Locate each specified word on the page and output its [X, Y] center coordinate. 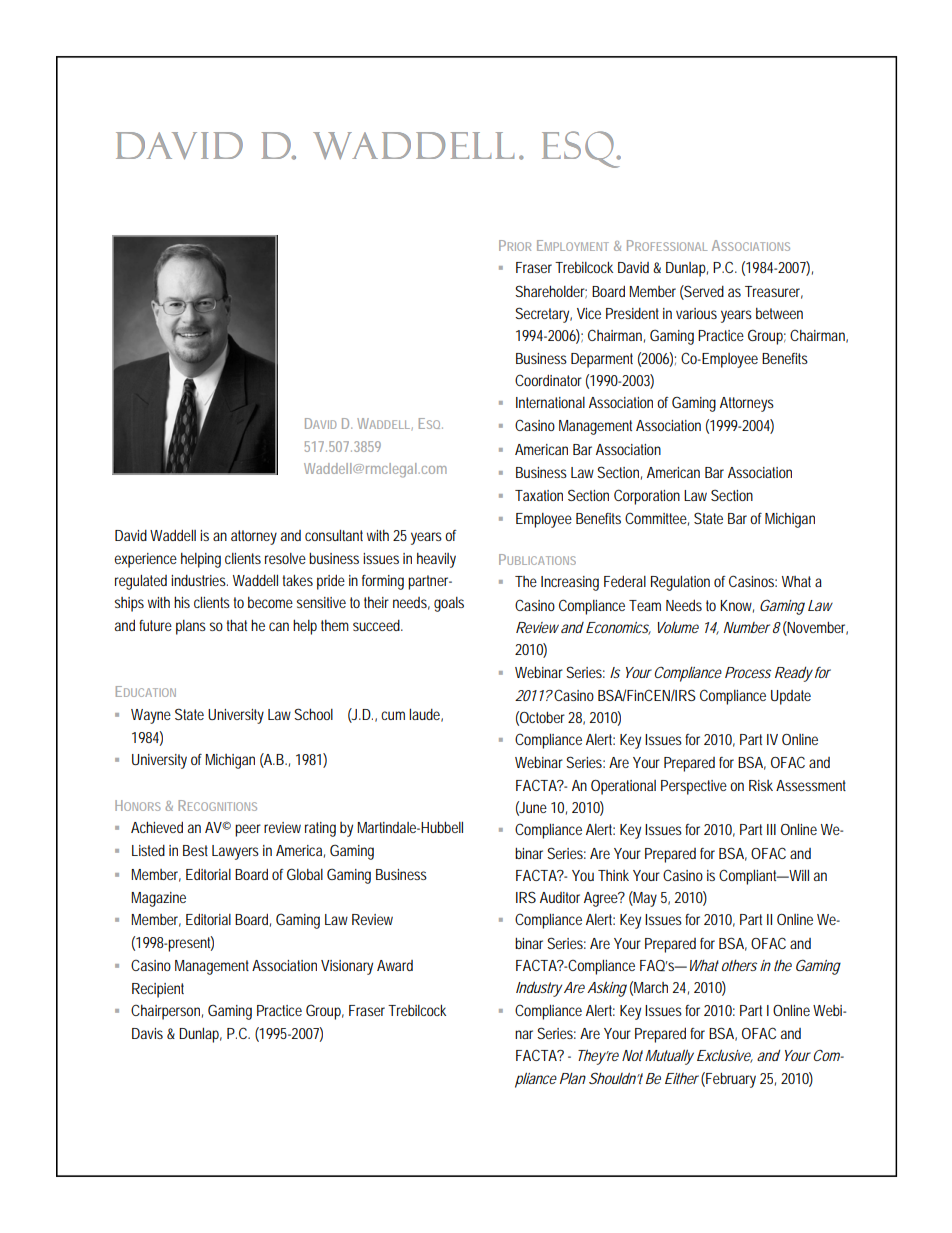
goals [449, 604]
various [696, 313]
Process [748, 672]
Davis [147, 1033]
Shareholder [551, 292]
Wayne [151, 716]
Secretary [543, 315]
